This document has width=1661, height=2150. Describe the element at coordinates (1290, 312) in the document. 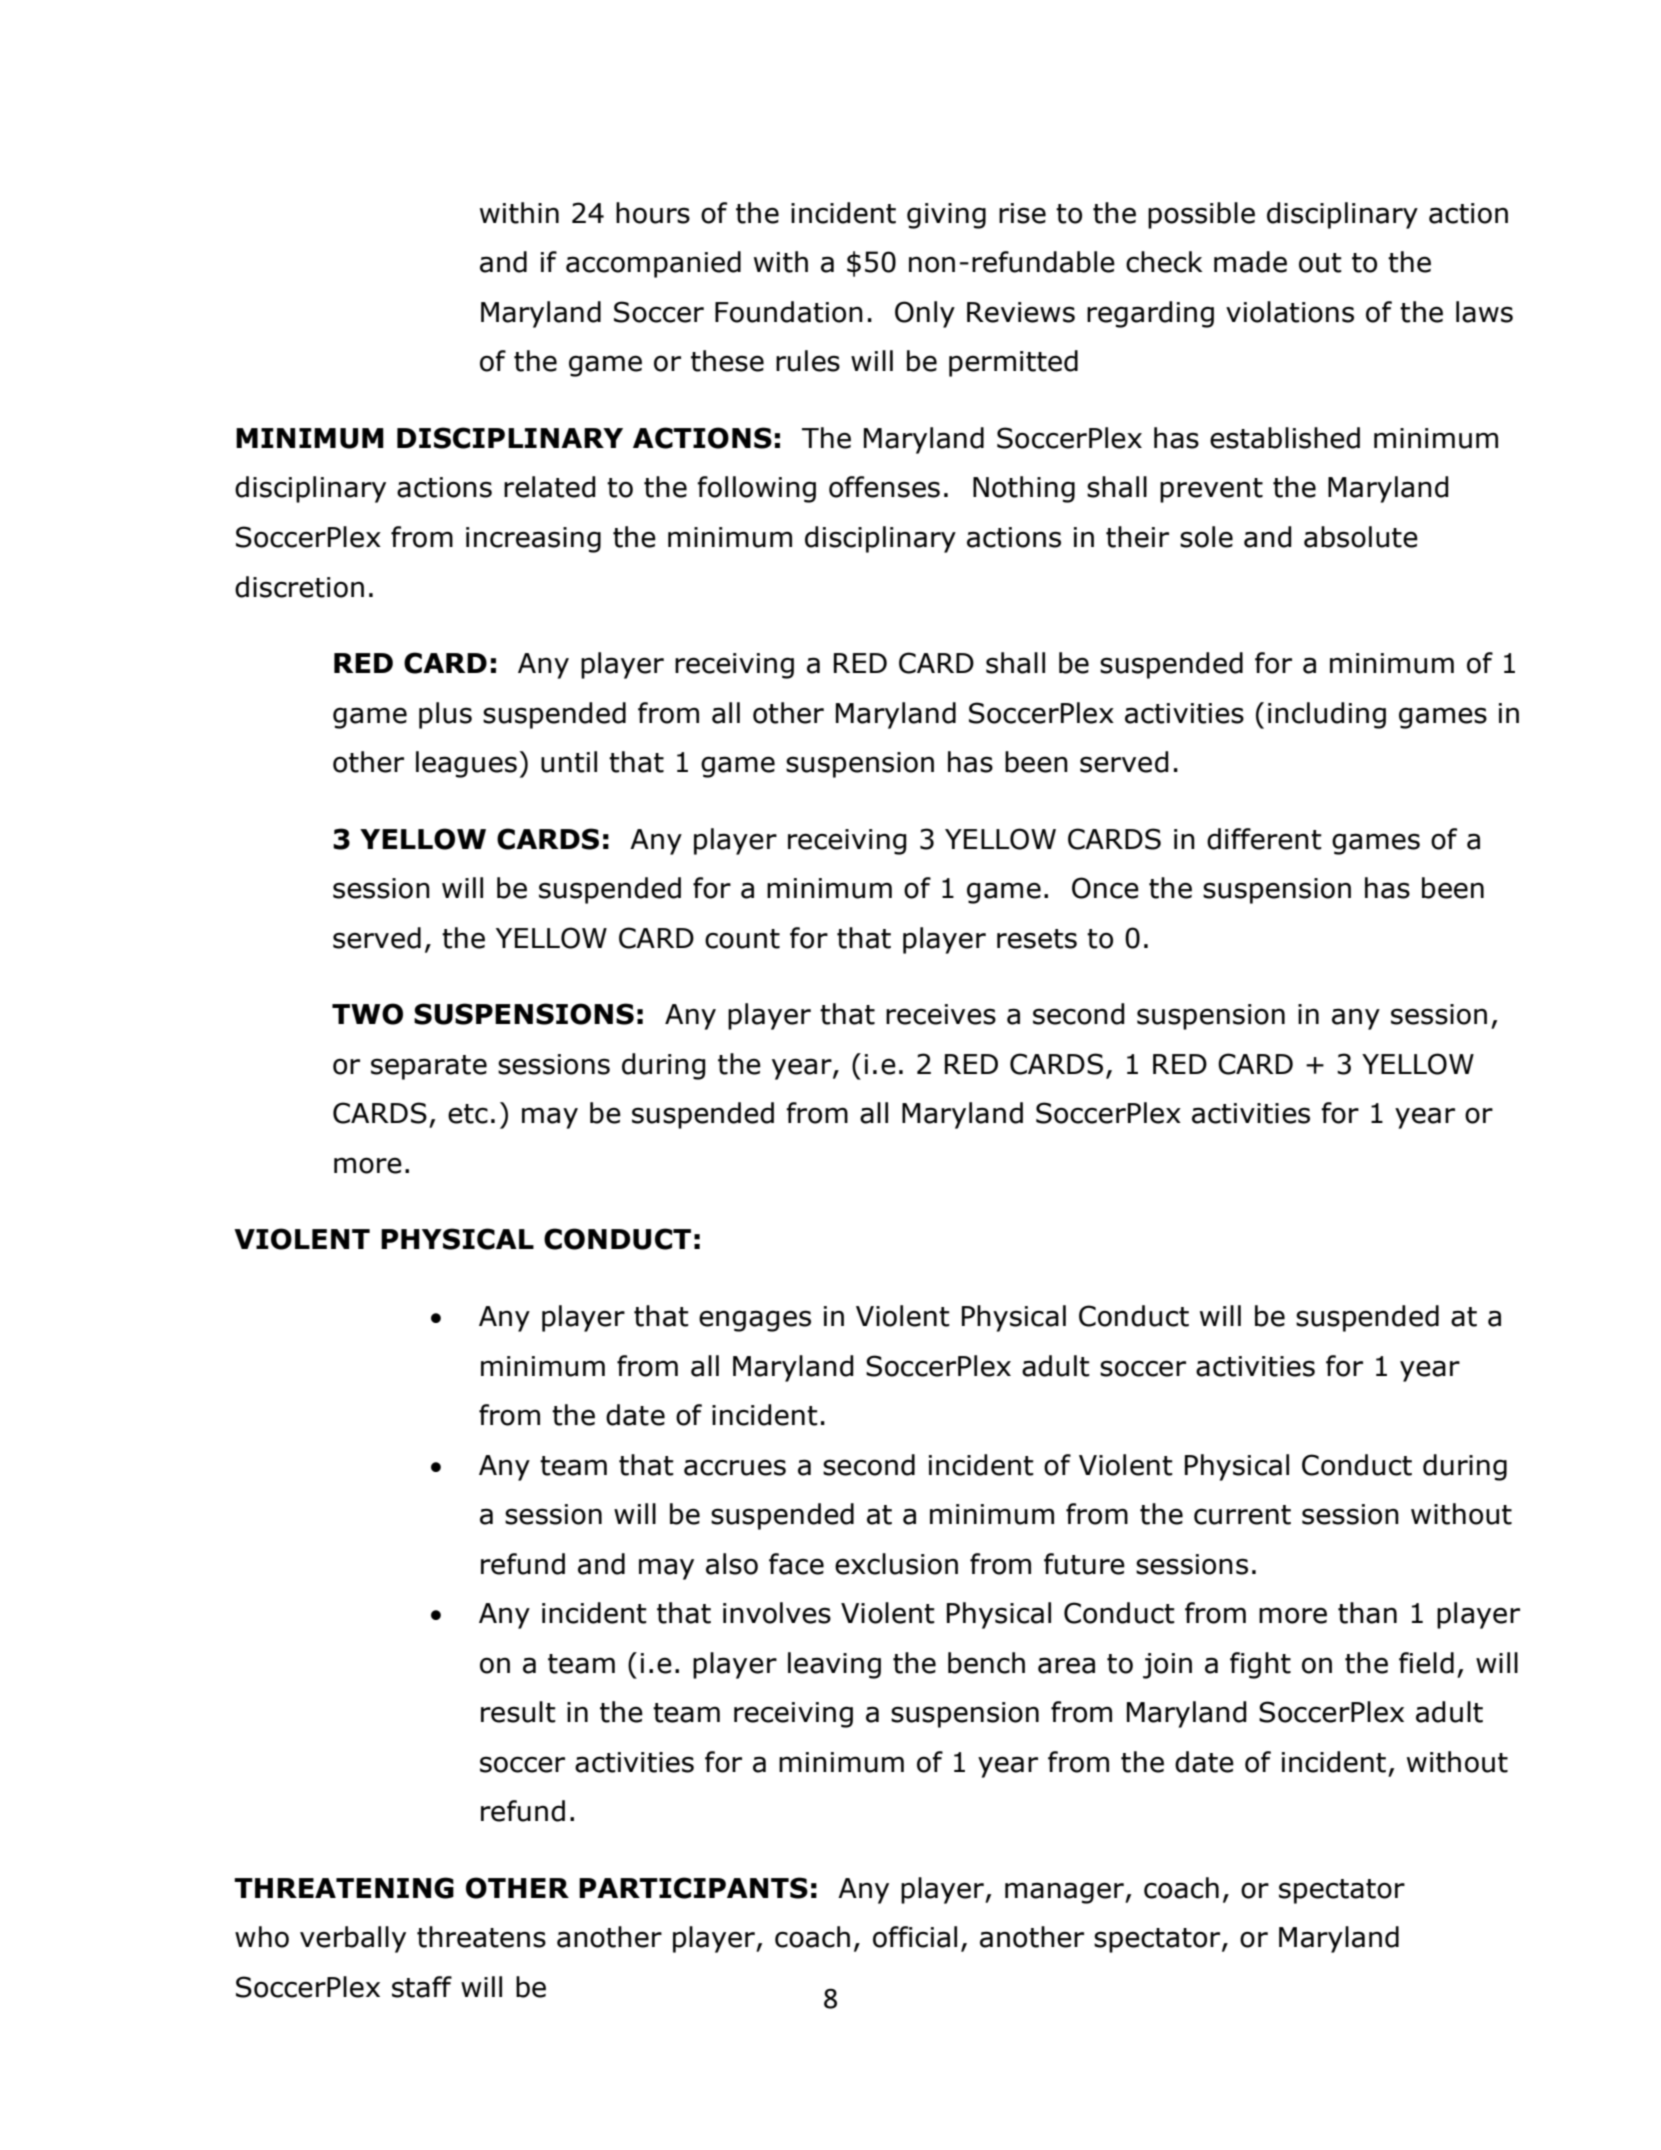

I see `violations` at that location.
